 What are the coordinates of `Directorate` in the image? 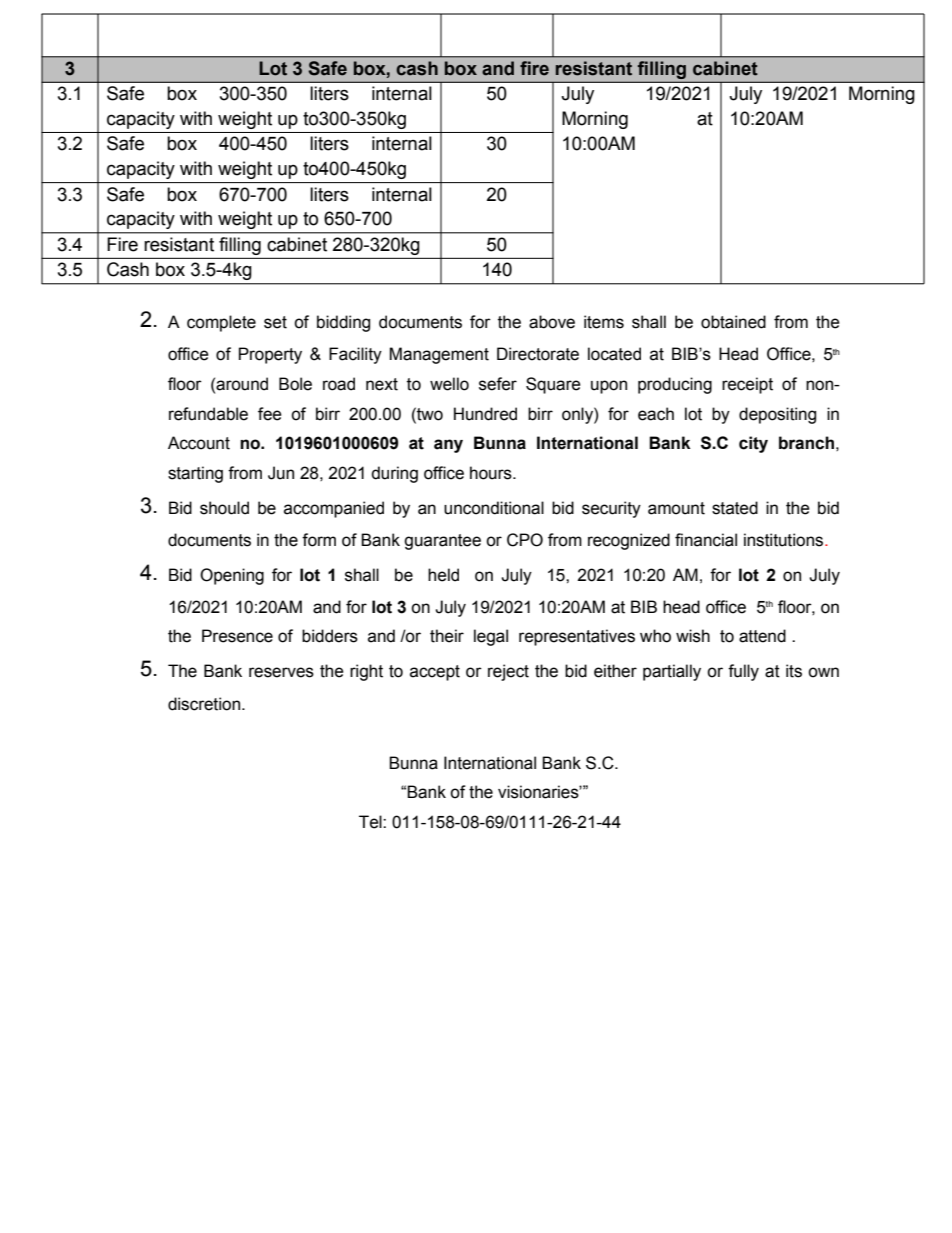 It's located at (538, 354).
